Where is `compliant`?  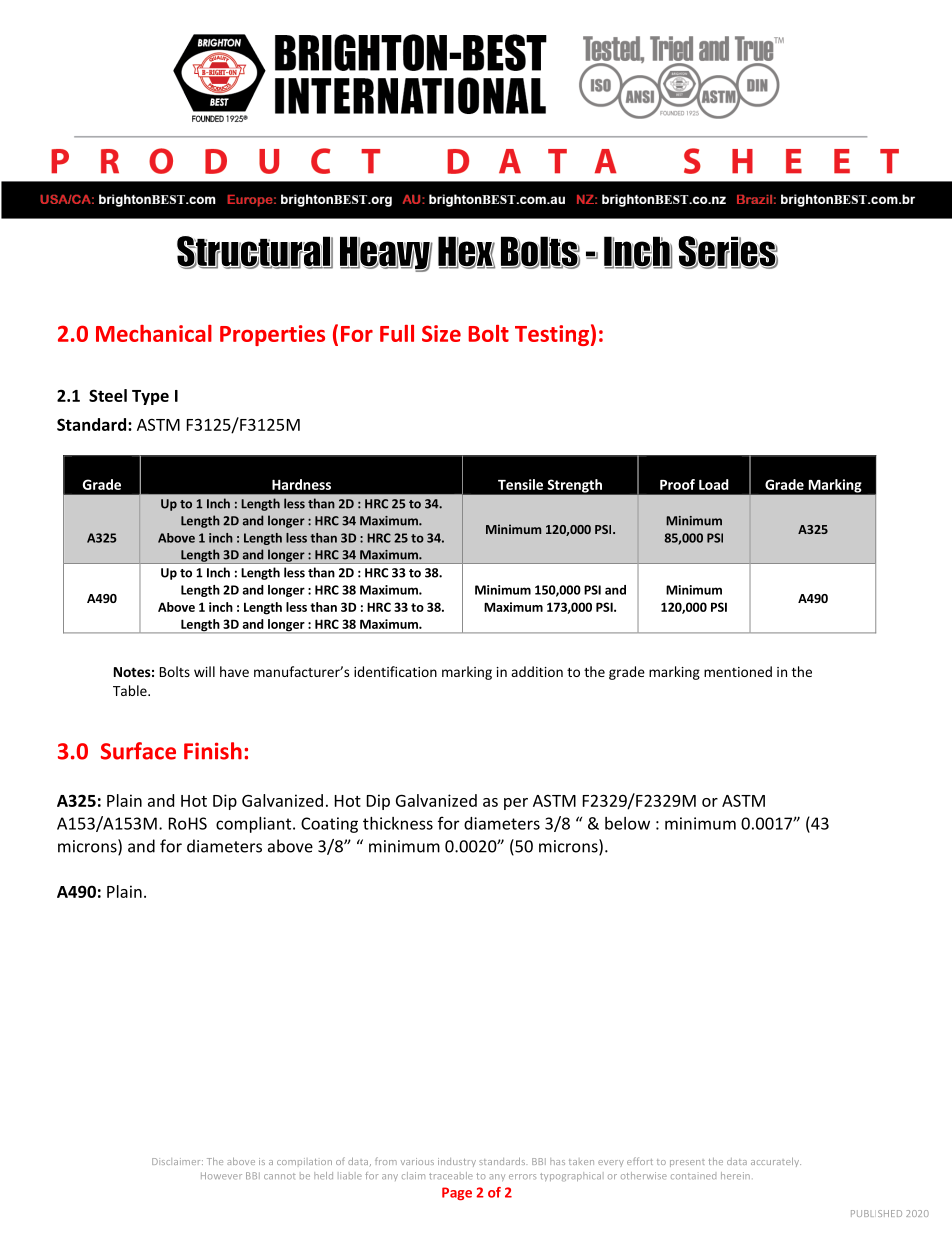
compliant is located at coordinates (255, 825).
